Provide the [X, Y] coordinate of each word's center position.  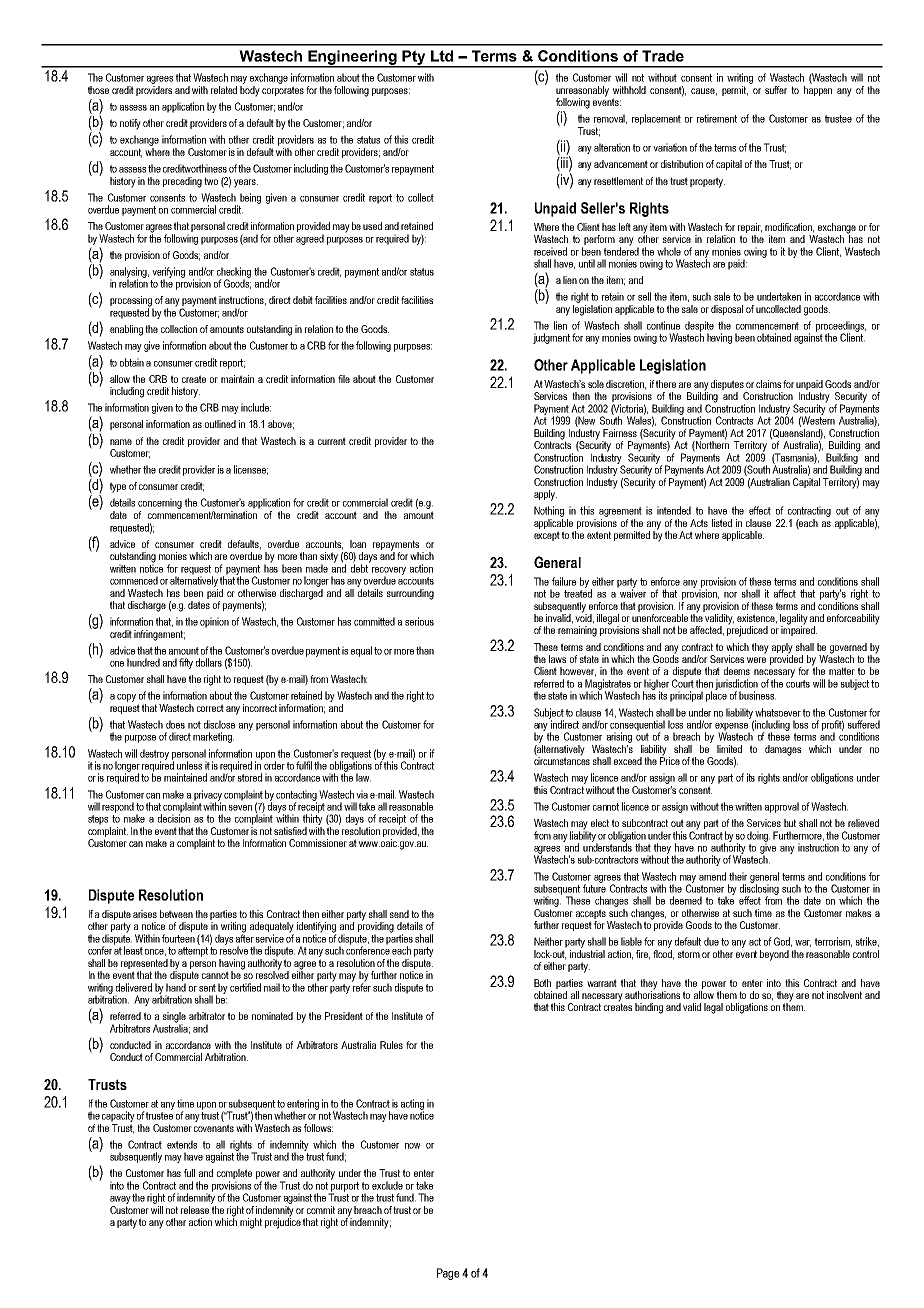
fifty [186, 663]
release [195, 1210]
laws [557, 659]
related [224, 90]
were [756, 660]
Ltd [442, 56]
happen [818, 91]
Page [448, 1274]
